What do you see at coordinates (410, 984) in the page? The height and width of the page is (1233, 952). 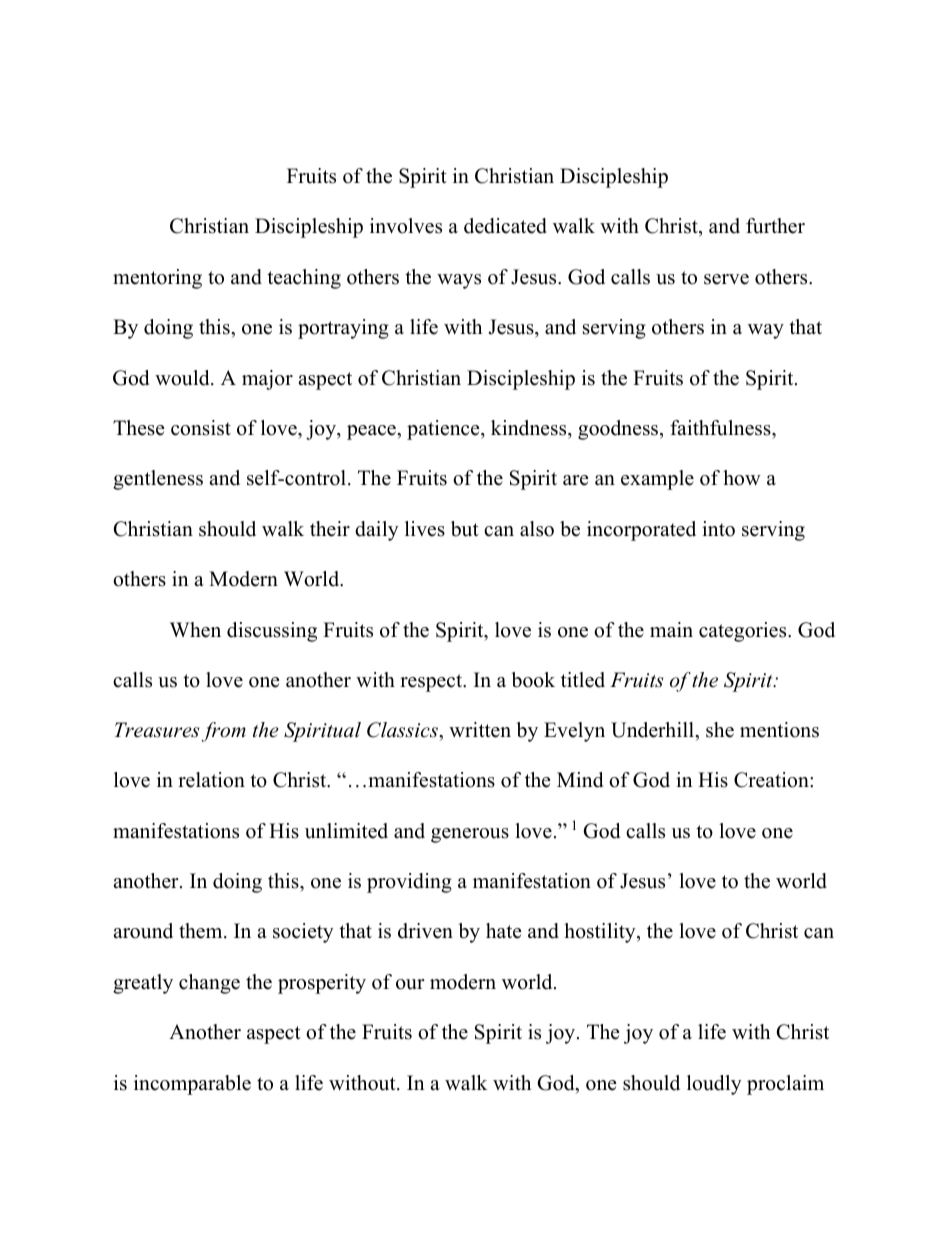 I see `our` at bounding box center [410, 984].
